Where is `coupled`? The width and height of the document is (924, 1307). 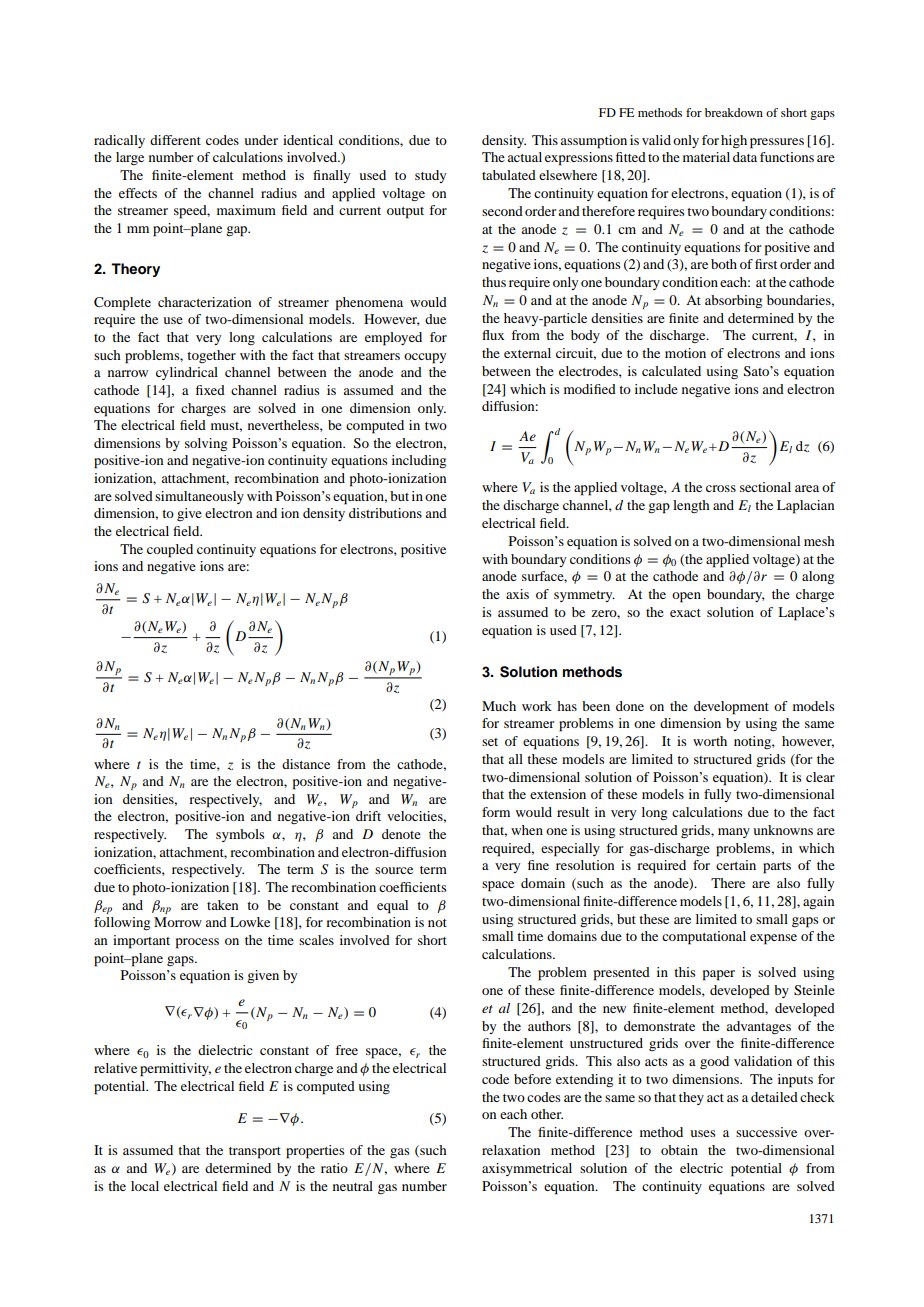 coupled is located at coordinates (170, 551).
